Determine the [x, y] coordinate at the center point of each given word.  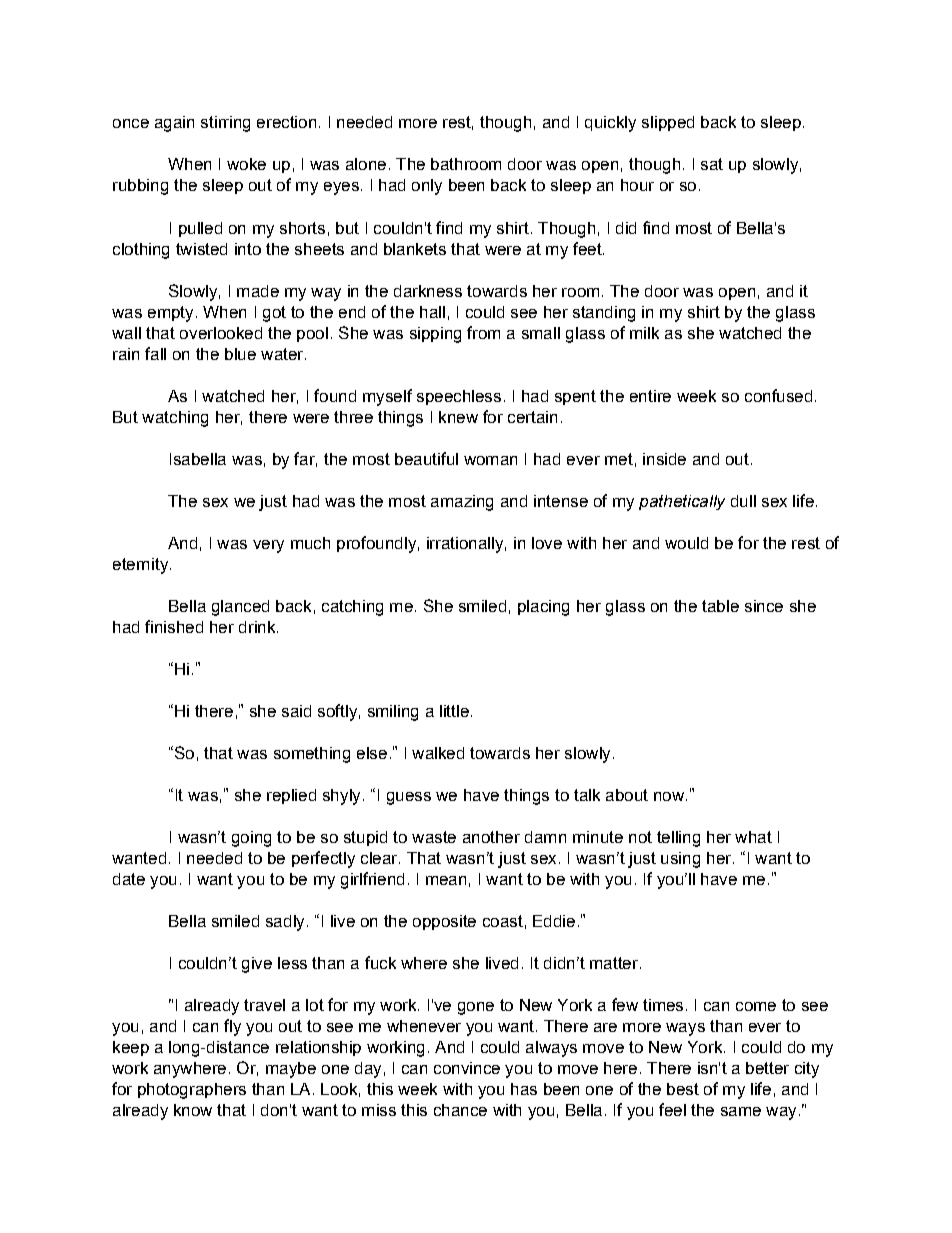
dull [743, 501]
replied [291, 796]
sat [712, 164]
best [683, 1089]
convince [467, 1068]
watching [175, 419]
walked [438, 753]
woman [490, 460]
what [753, 837]
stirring [225, 124]
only [427, 187]
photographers [192, 1091]
